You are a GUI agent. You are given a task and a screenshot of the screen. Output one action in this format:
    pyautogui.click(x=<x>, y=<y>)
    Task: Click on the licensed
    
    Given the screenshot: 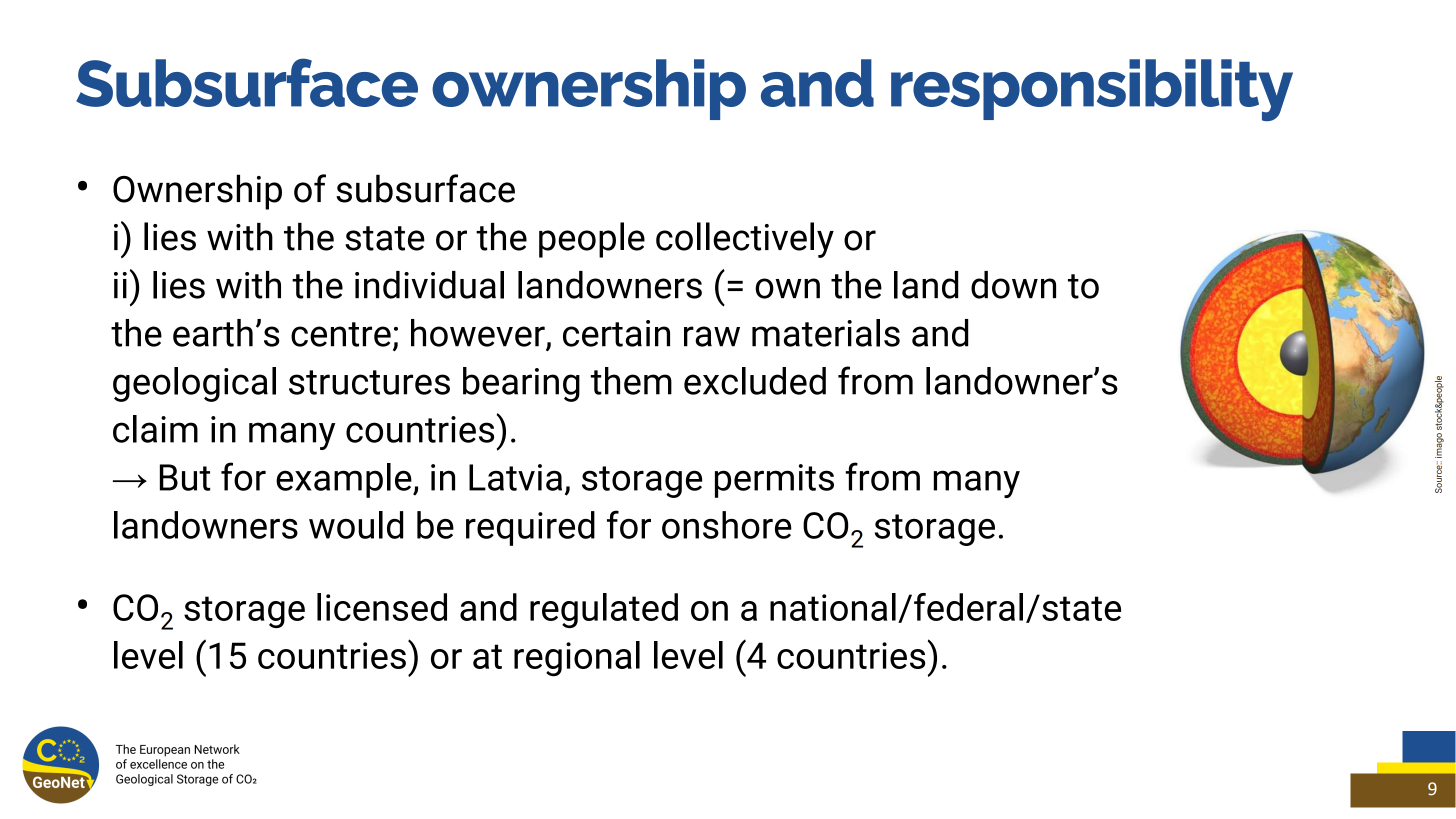 What is the action you would take?
    pyautogui.click(x=382, y=607)
